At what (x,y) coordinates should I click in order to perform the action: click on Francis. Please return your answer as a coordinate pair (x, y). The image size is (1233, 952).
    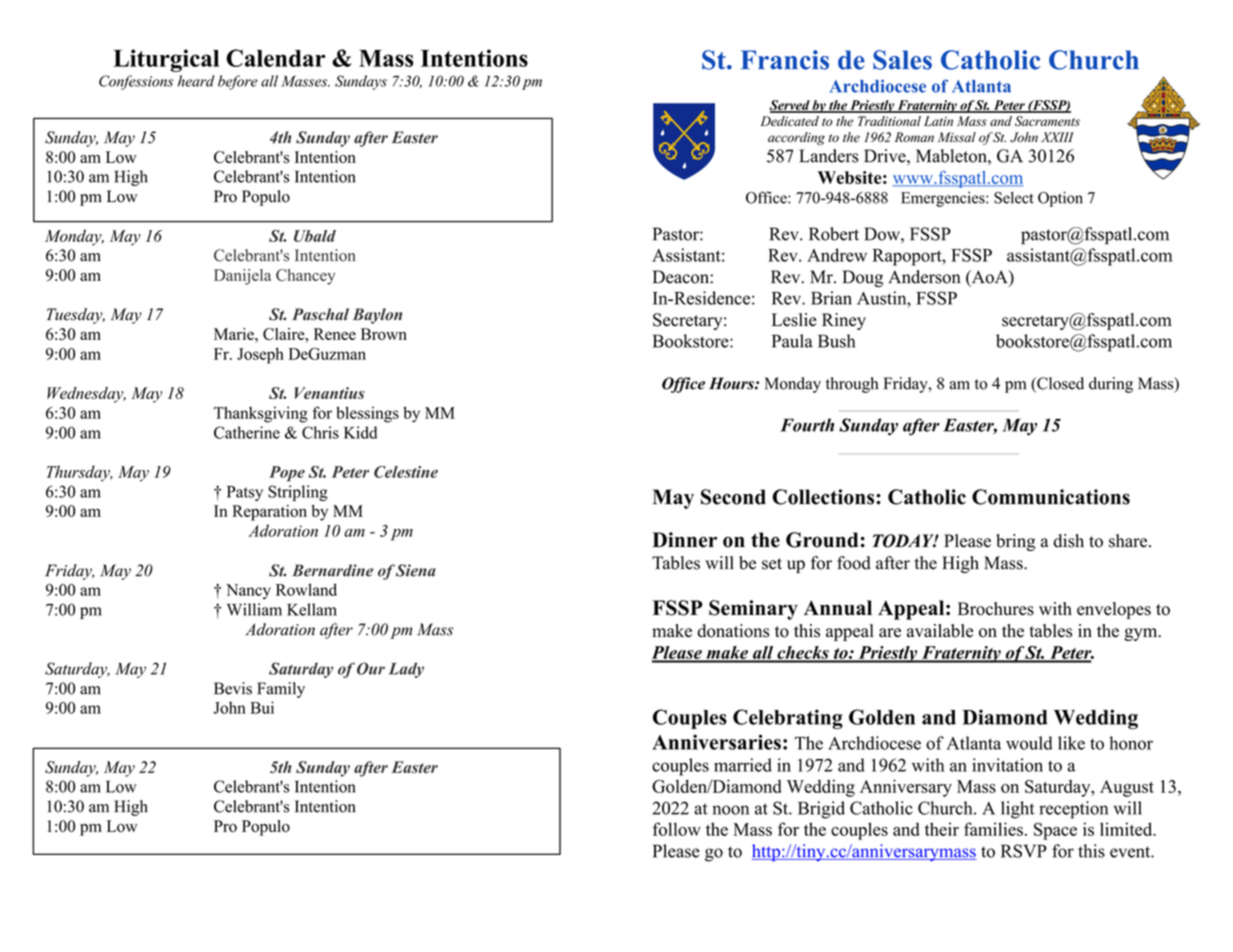
    Looking at the image, I should click on (785, 60).
